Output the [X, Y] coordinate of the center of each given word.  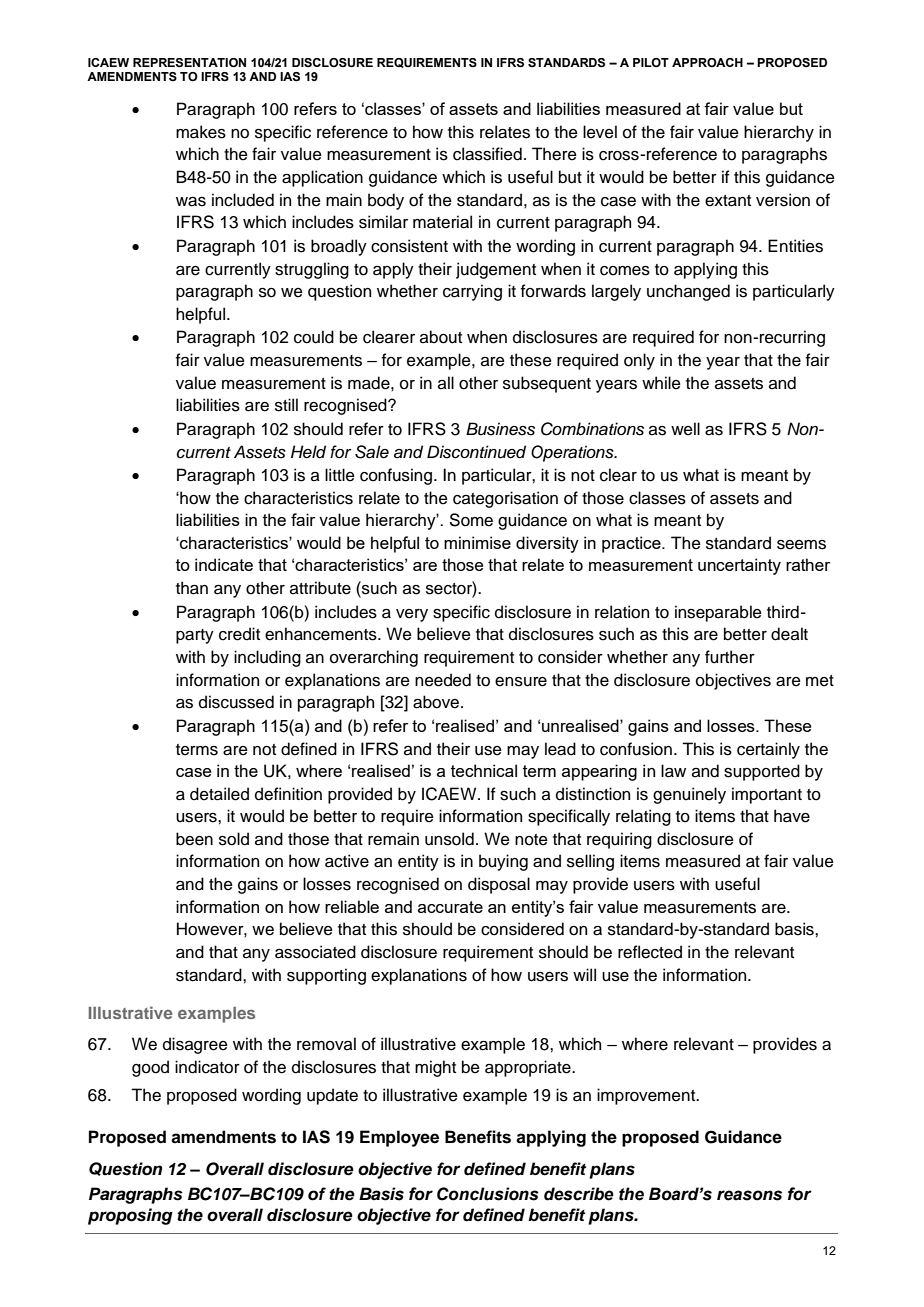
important [767, 795]
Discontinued [476, 452]
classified [487, 154]
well [685, 429]
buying [503, 862]
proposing [130, 1216]
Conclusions [488, 1194]
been [194, 839]
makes [201, 132]
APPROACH [707, 62]
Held [308, 452]
